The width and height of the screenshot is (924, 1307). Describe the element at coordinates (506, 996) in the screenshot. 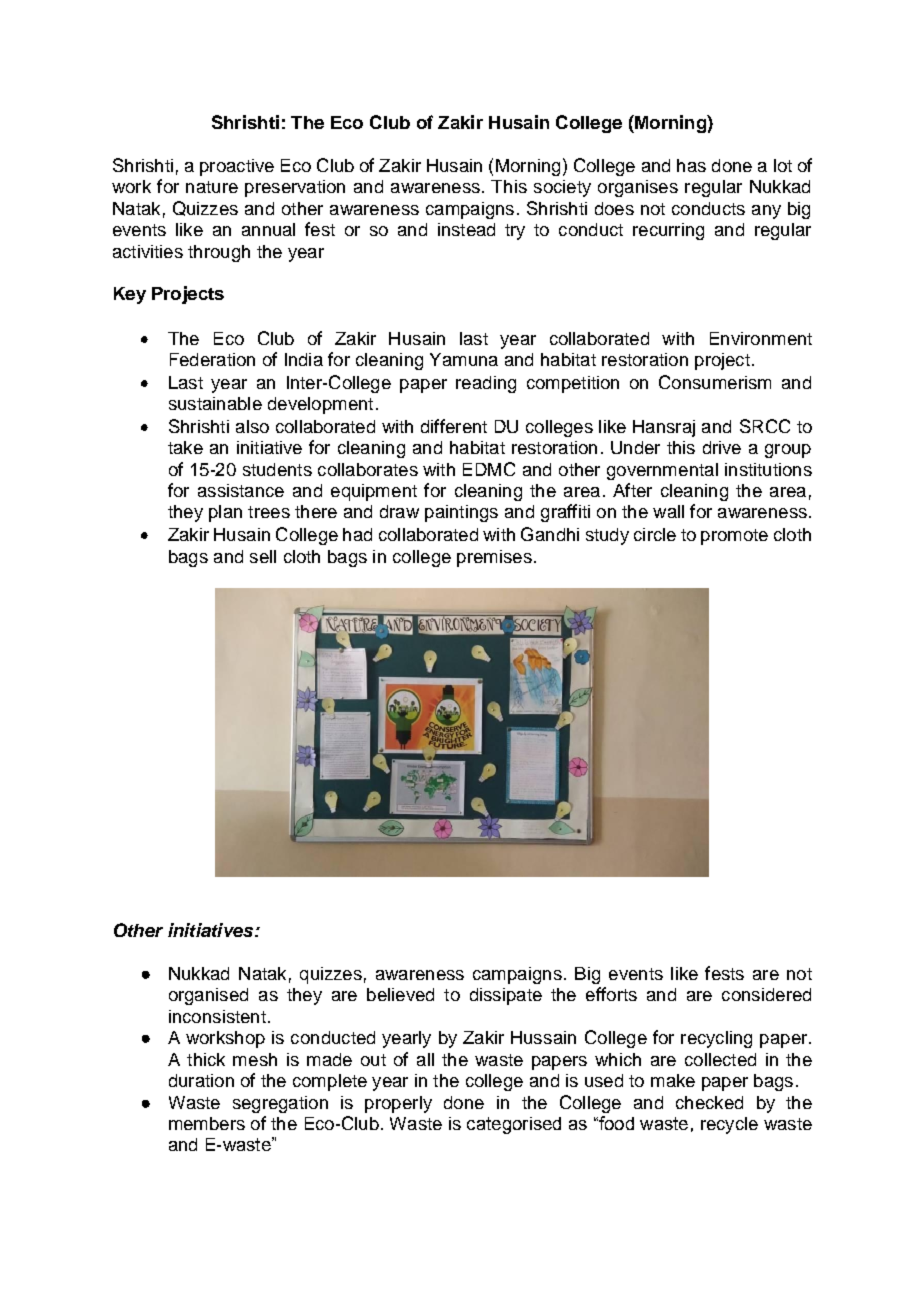

I see `dissipate` at that location.
